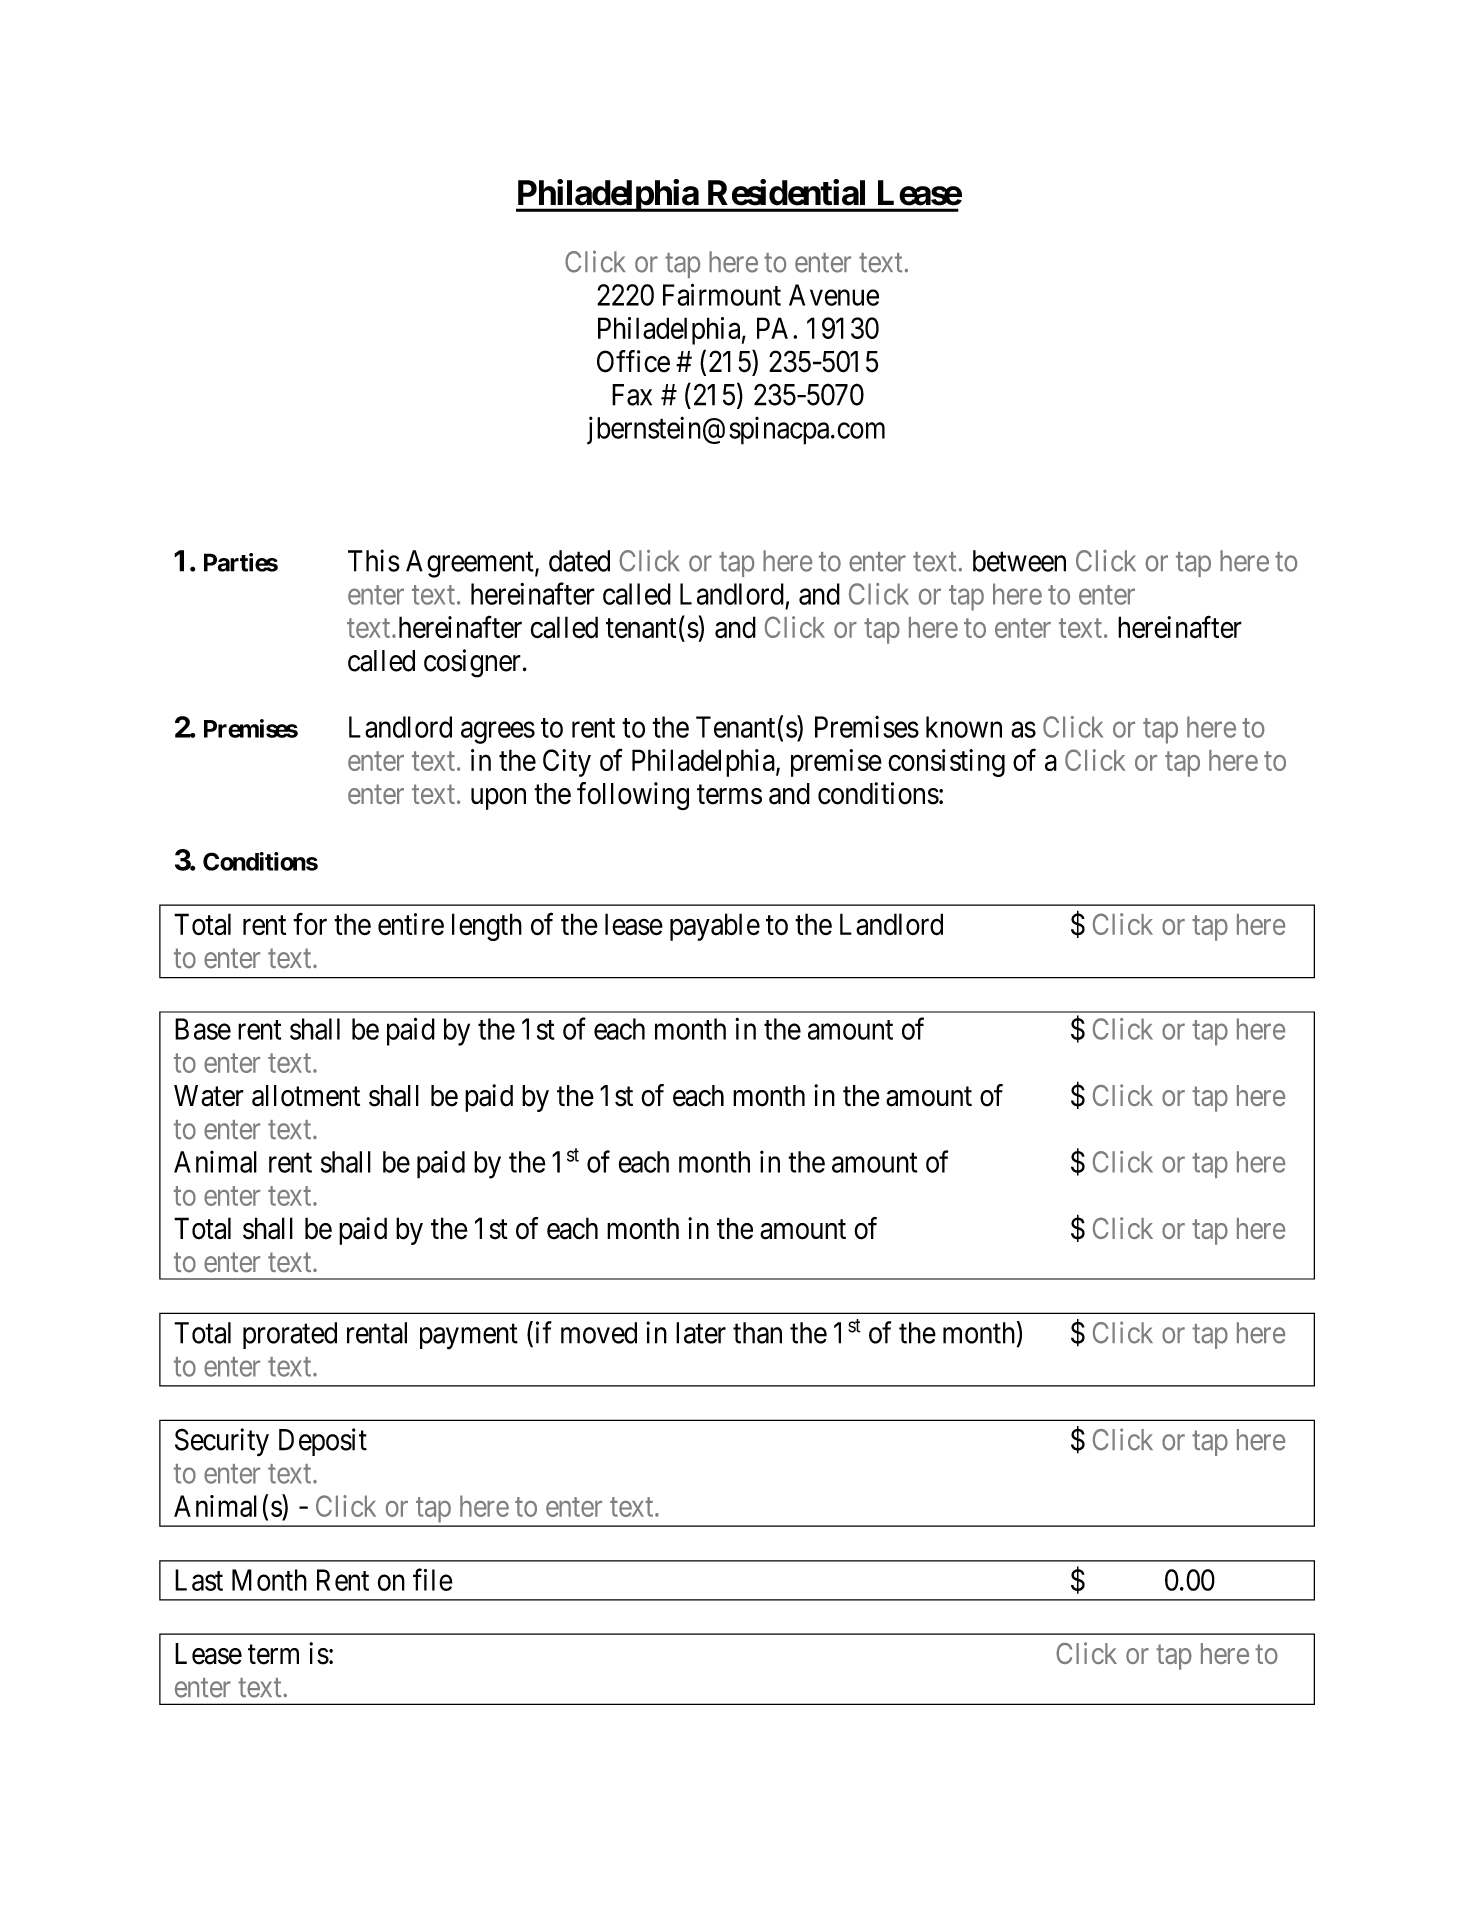 Image resolution: width=1474 pixels, height=1907 pixels. What do you see at coordinates (433, 1579) in the screenshot?
I see `file` at bounding box center [433, 1579].
